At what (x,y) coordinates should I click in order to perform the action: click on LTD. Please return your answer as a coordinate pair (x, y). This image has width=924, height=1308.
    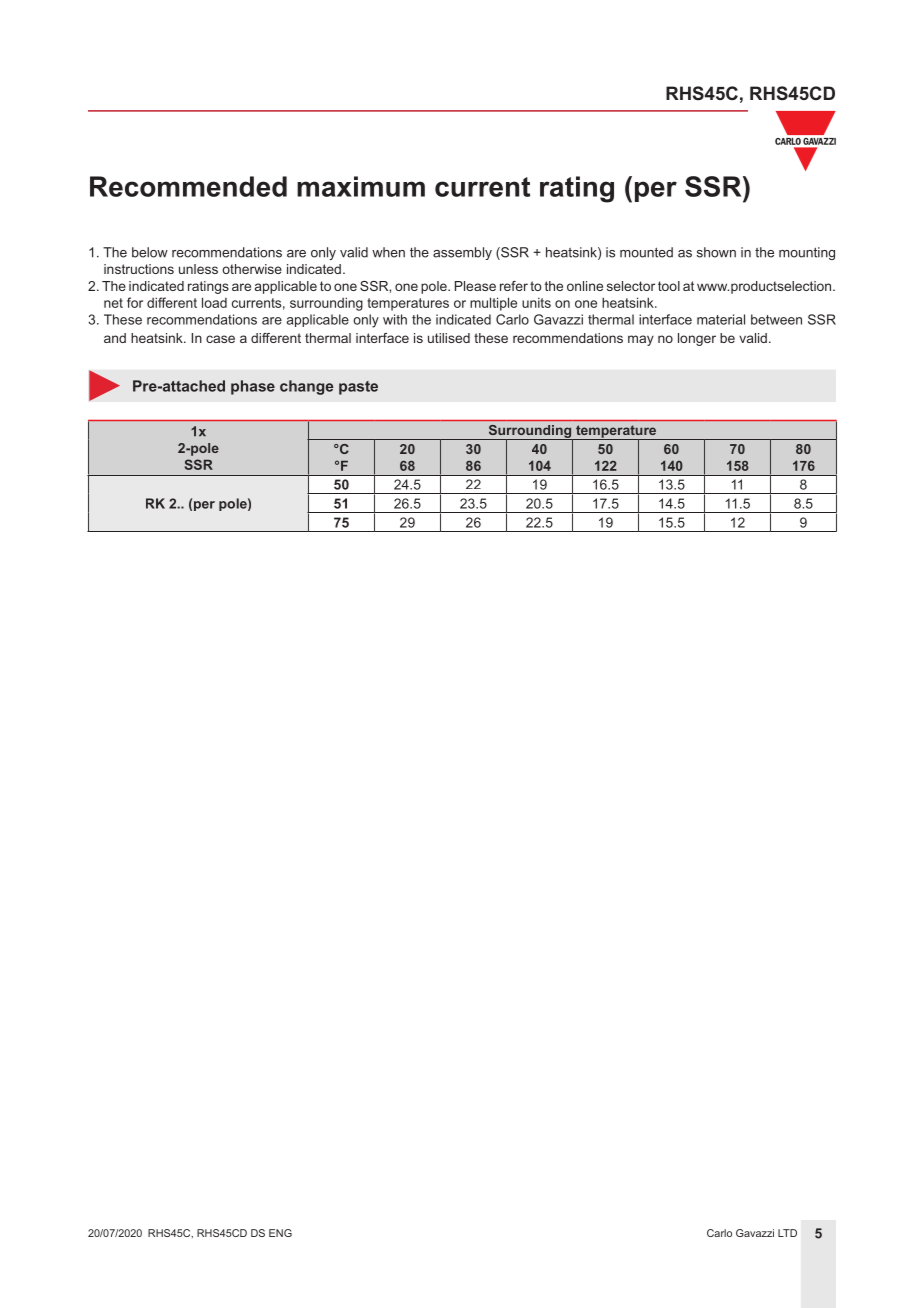
    Looking at the image, I should click on (787, 1233).
